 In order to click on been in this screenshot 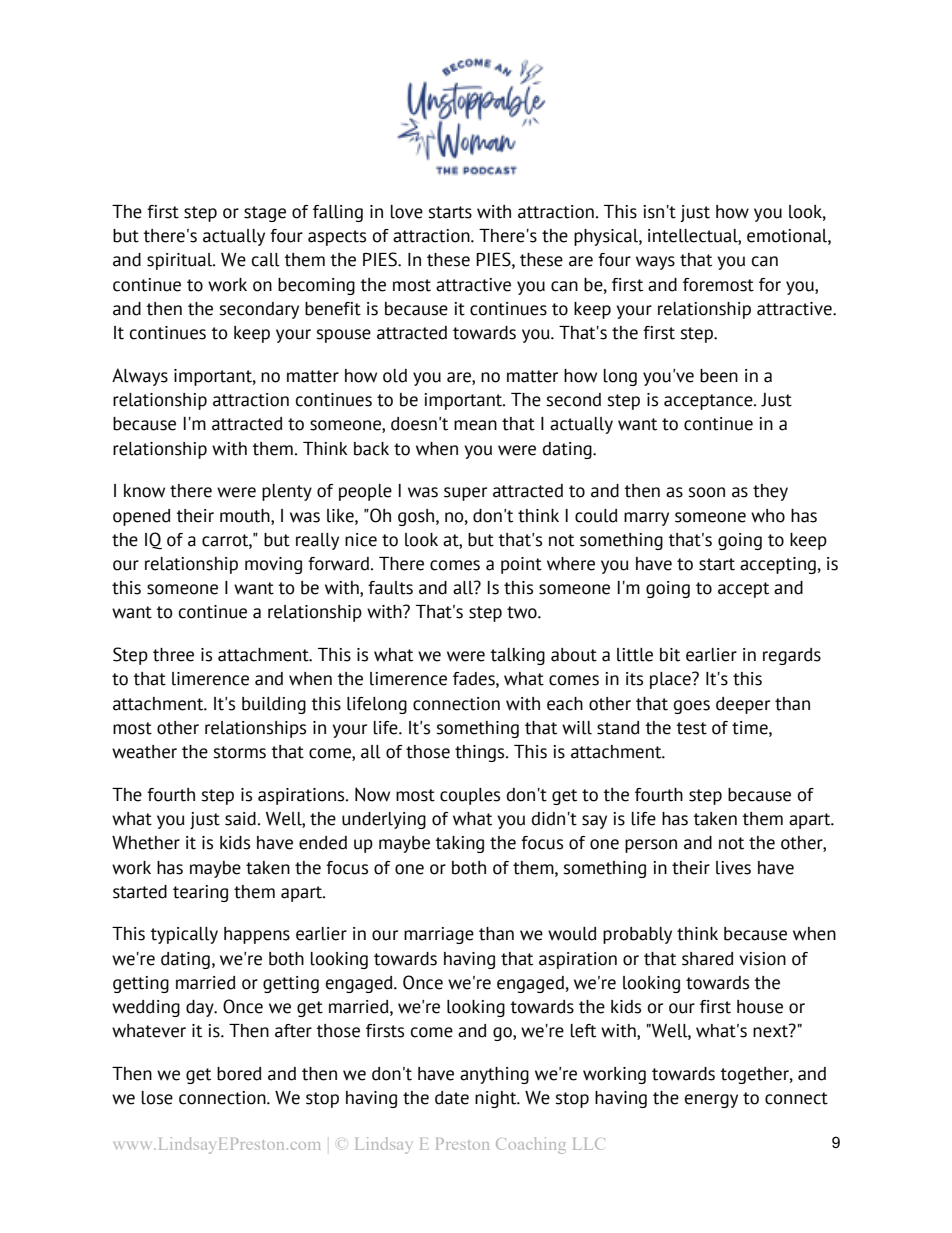, I will do `click(719, 376)`.
